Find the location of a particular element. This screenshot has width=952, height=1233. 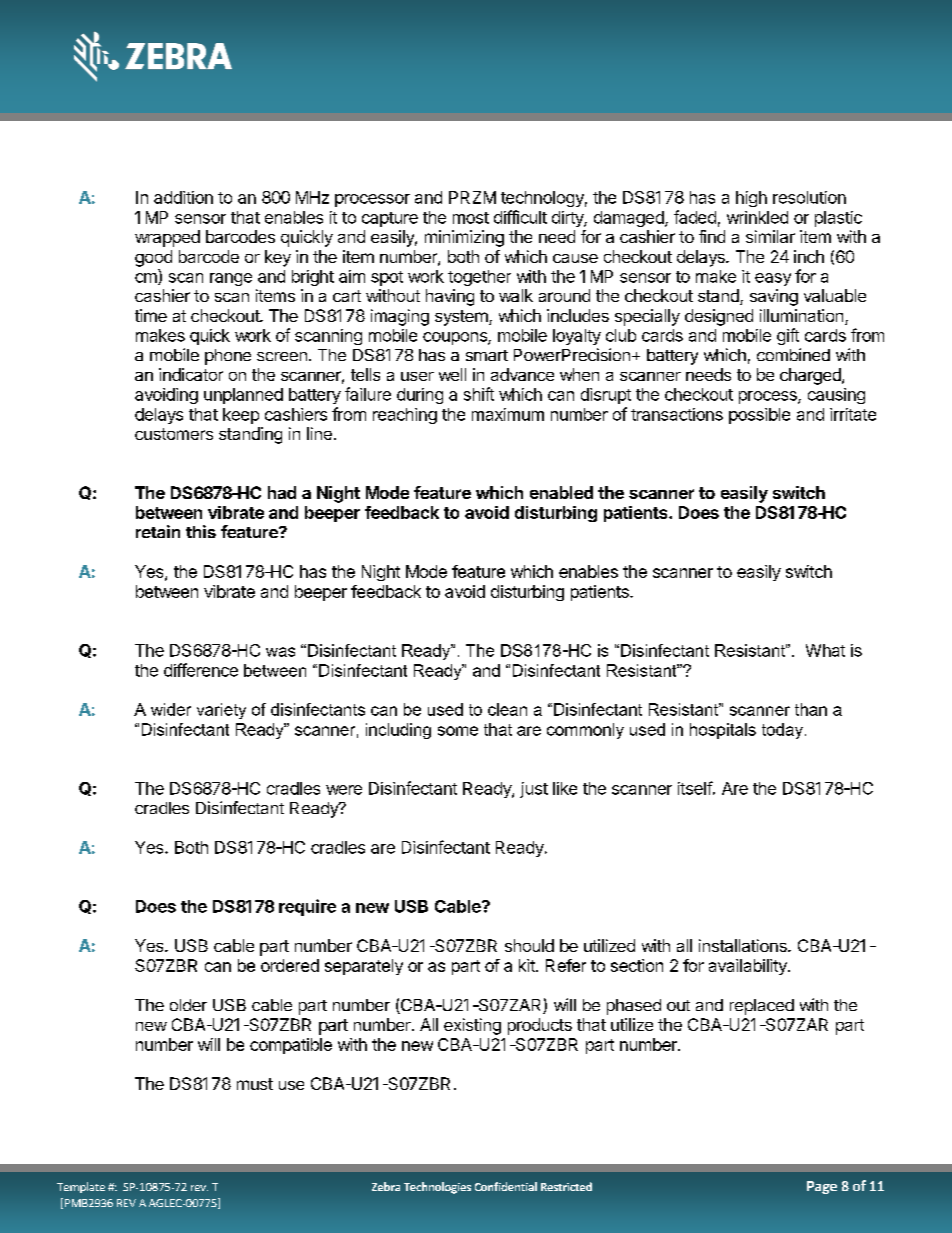

customers is located at coordinates (174, 434).
